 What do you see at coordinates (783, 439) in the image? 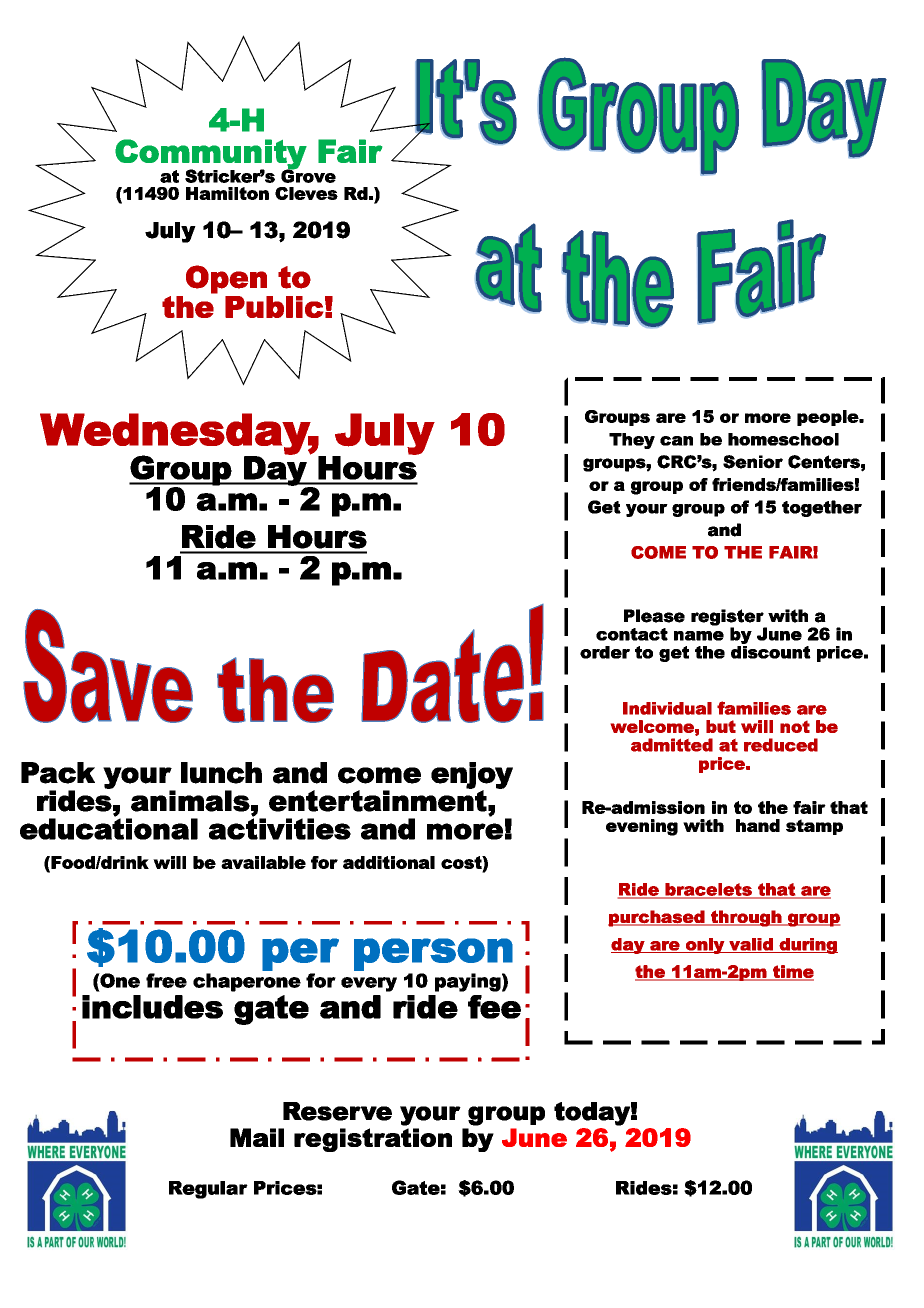
I see `homeschool` at bounding box center [783, 439].
